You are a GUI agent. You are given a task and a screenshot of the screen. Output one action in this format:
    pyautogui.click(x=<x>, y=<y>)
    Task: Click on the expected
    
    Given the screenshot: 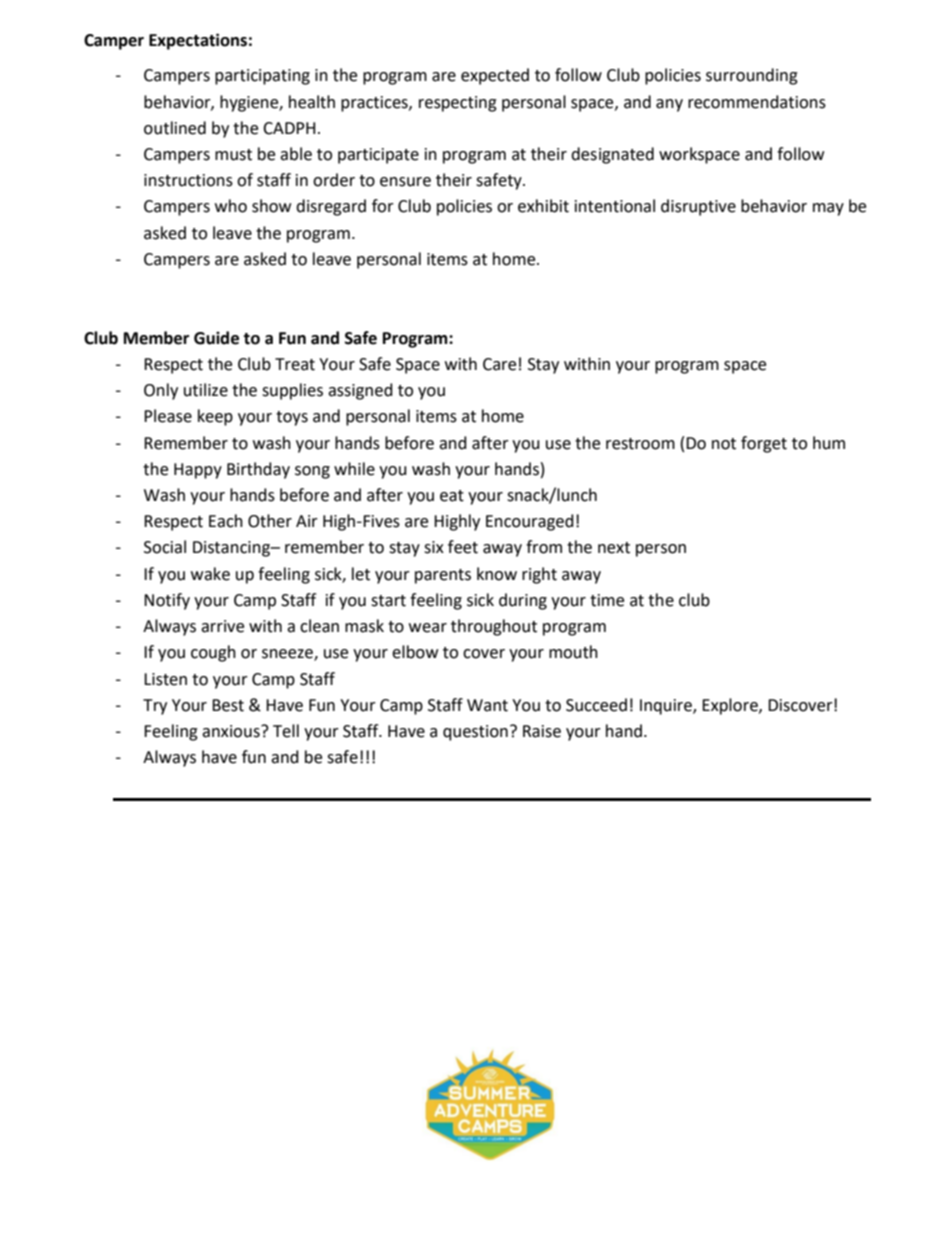 What is the action you would take?
    pyautogui.click(x=495, y=76)
